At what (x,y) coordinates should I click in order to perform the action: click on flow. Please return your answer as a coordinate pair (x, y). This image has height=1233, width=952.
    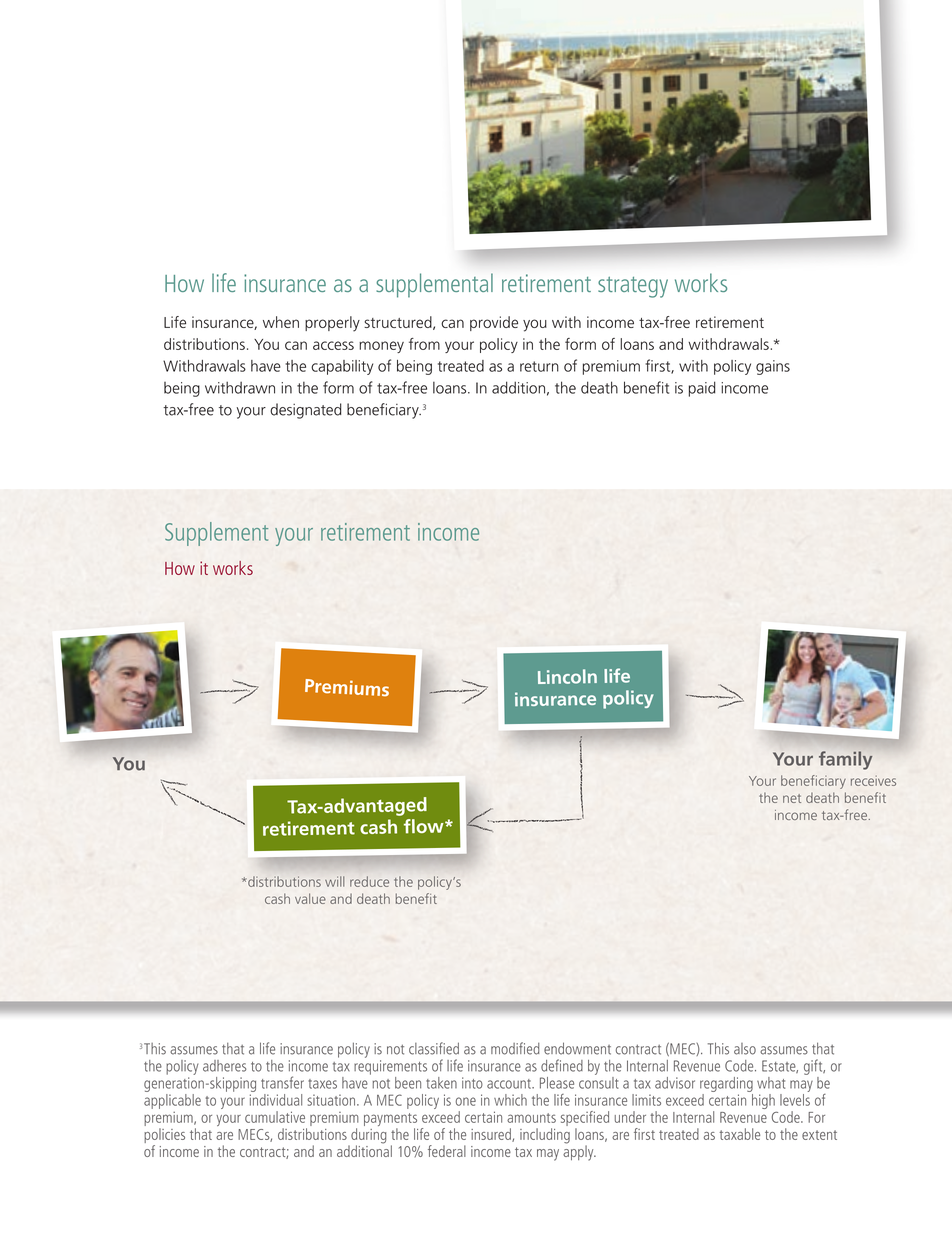
    Looking at the image, I should click on (425, 826).
